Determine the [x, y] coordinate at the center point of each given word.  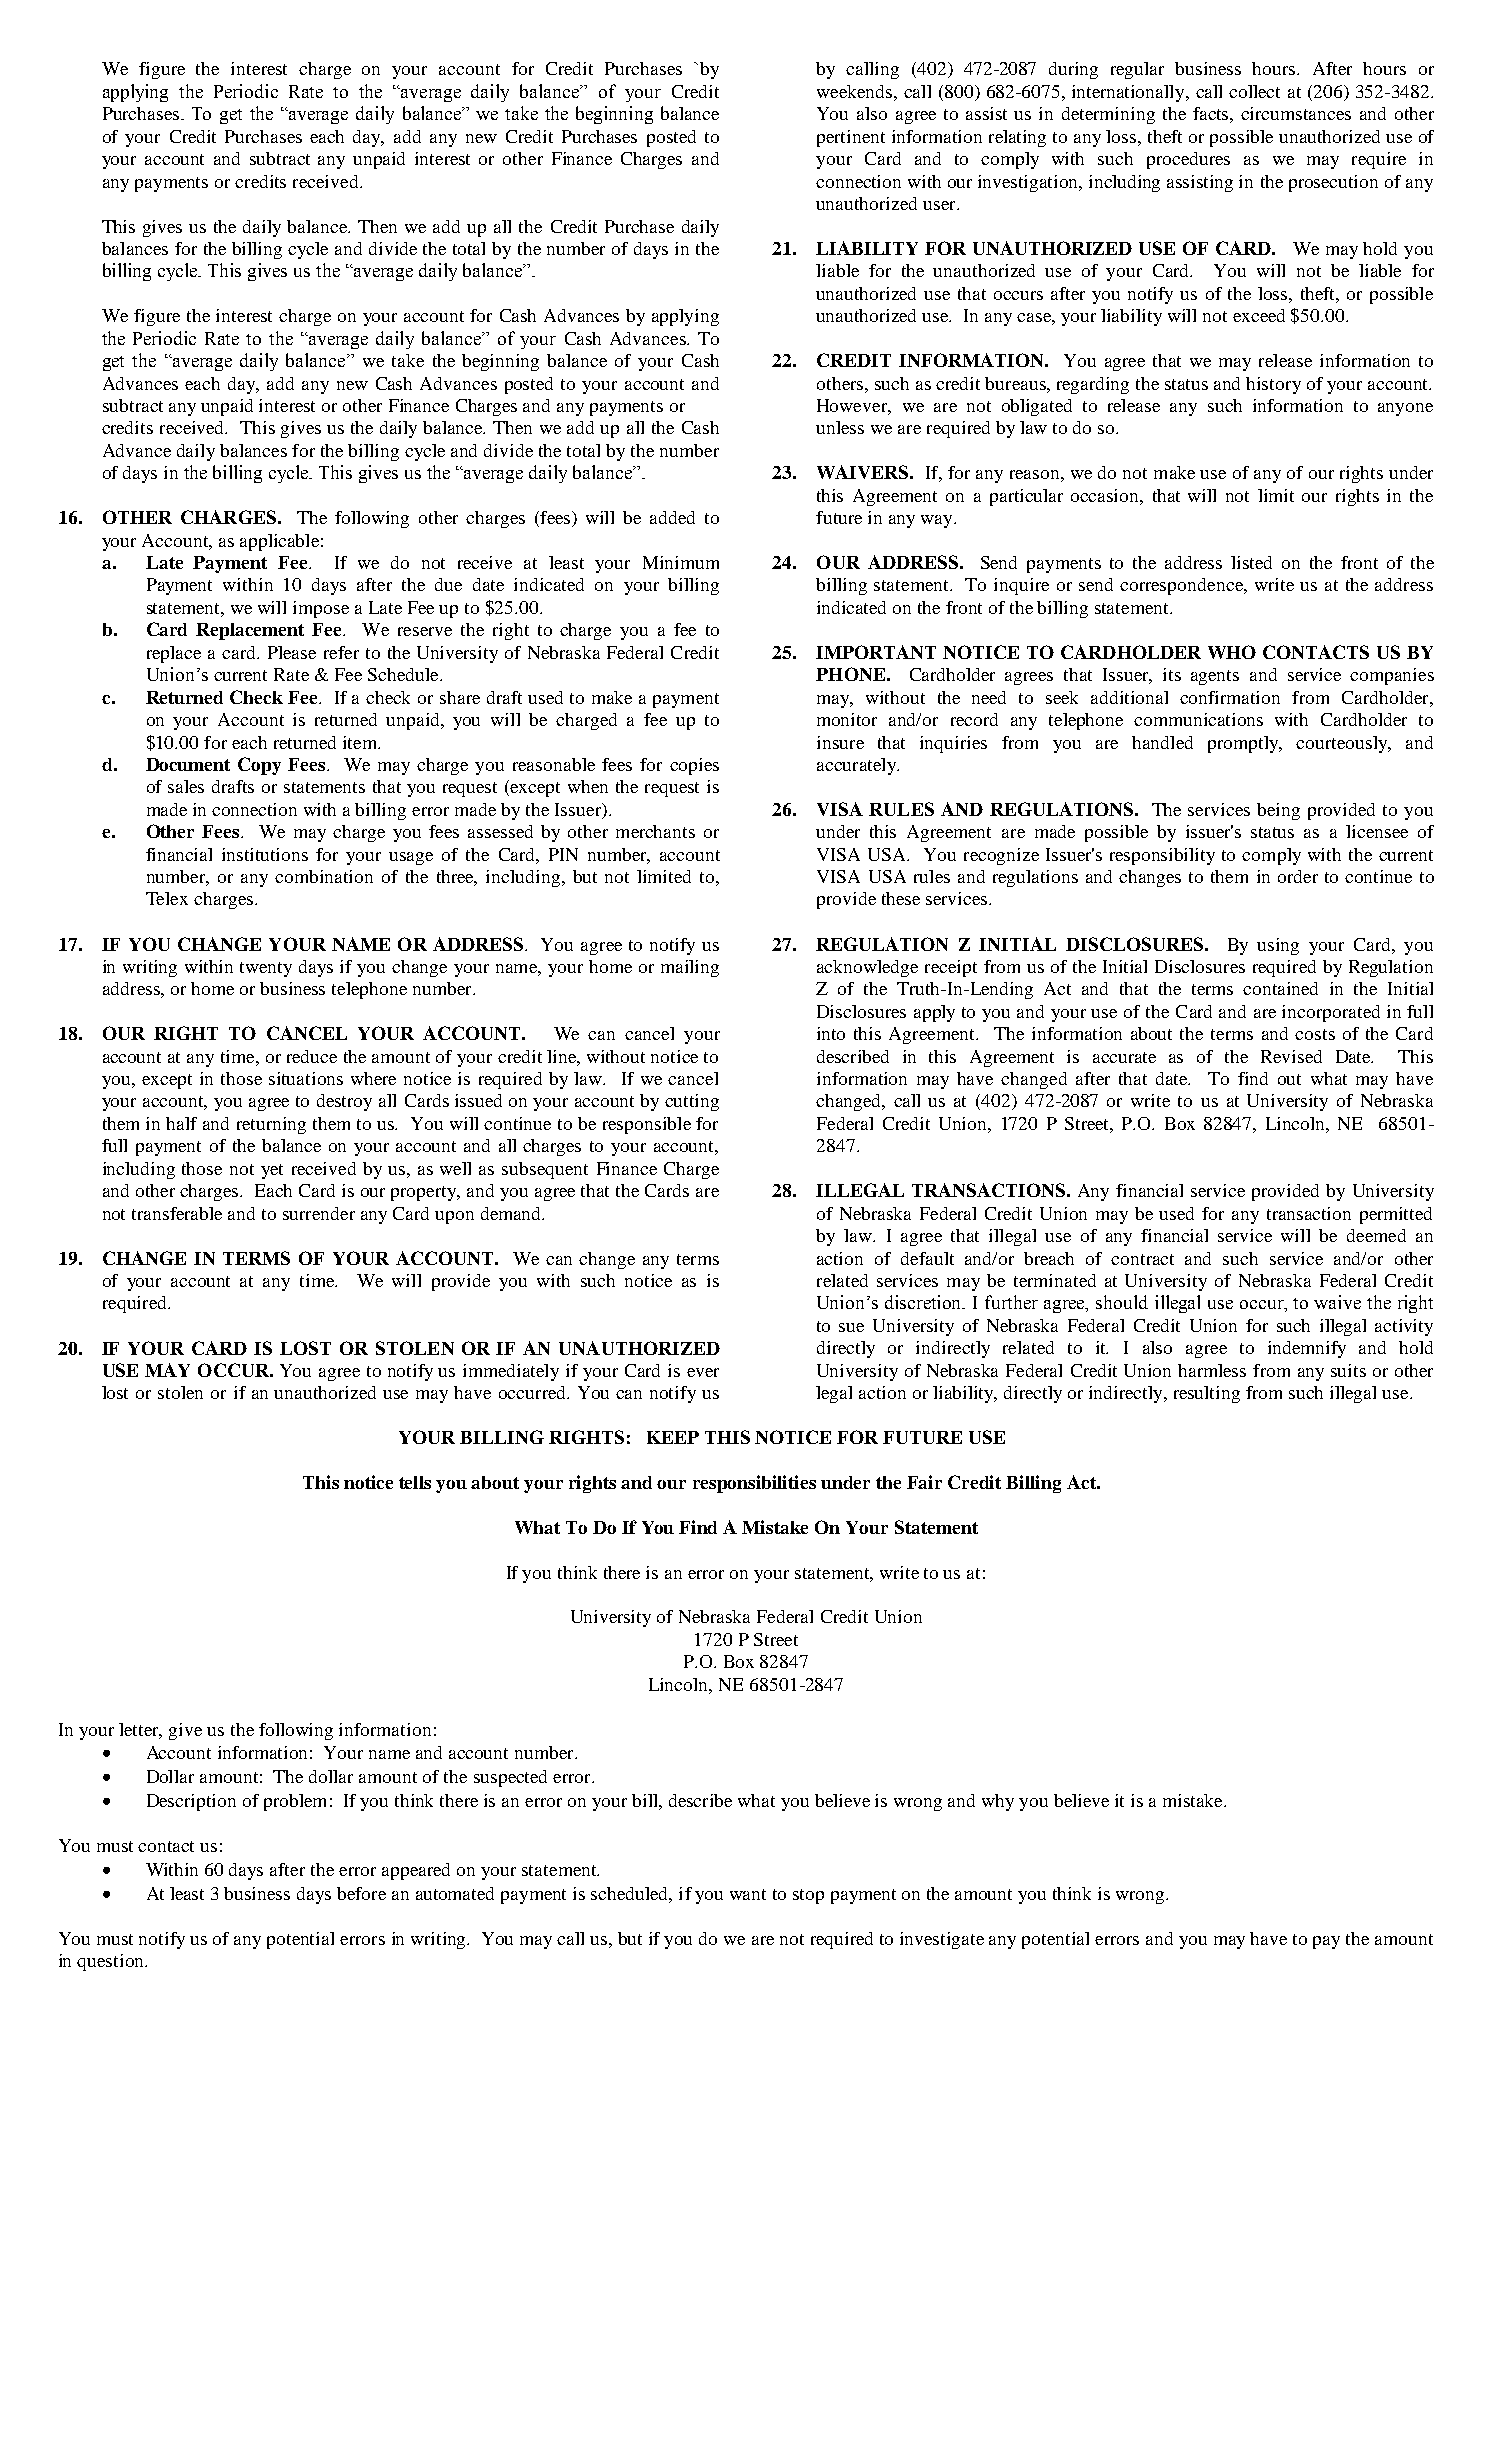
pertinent [851, 138]
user [940, 205]
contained [1280, 988]
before [361, 1893]
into [831, 1033]
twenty [266, 969]
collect [1254, 91]
